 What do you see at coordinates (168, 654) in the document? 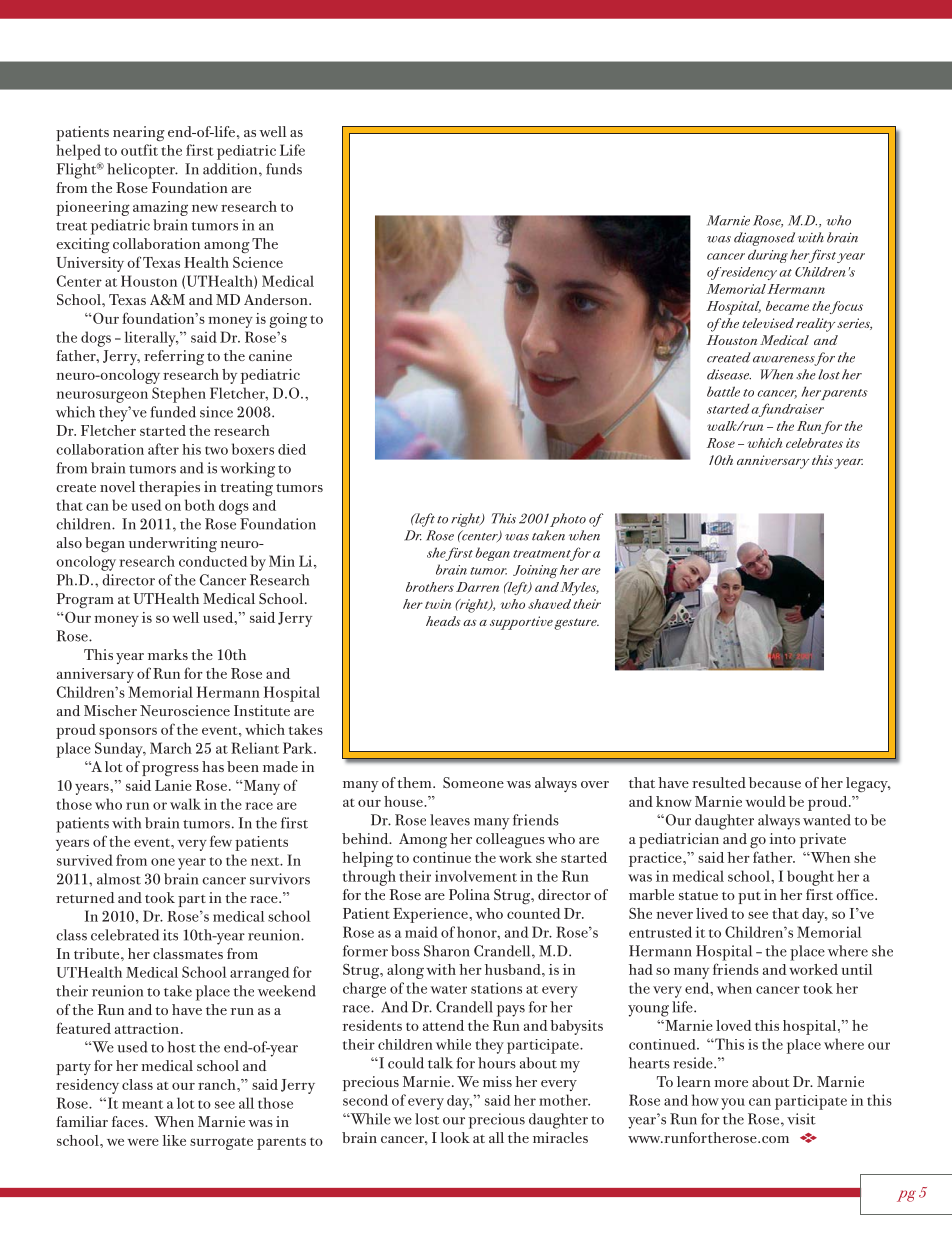
I see `marks` at bounding box center [168, 654].
